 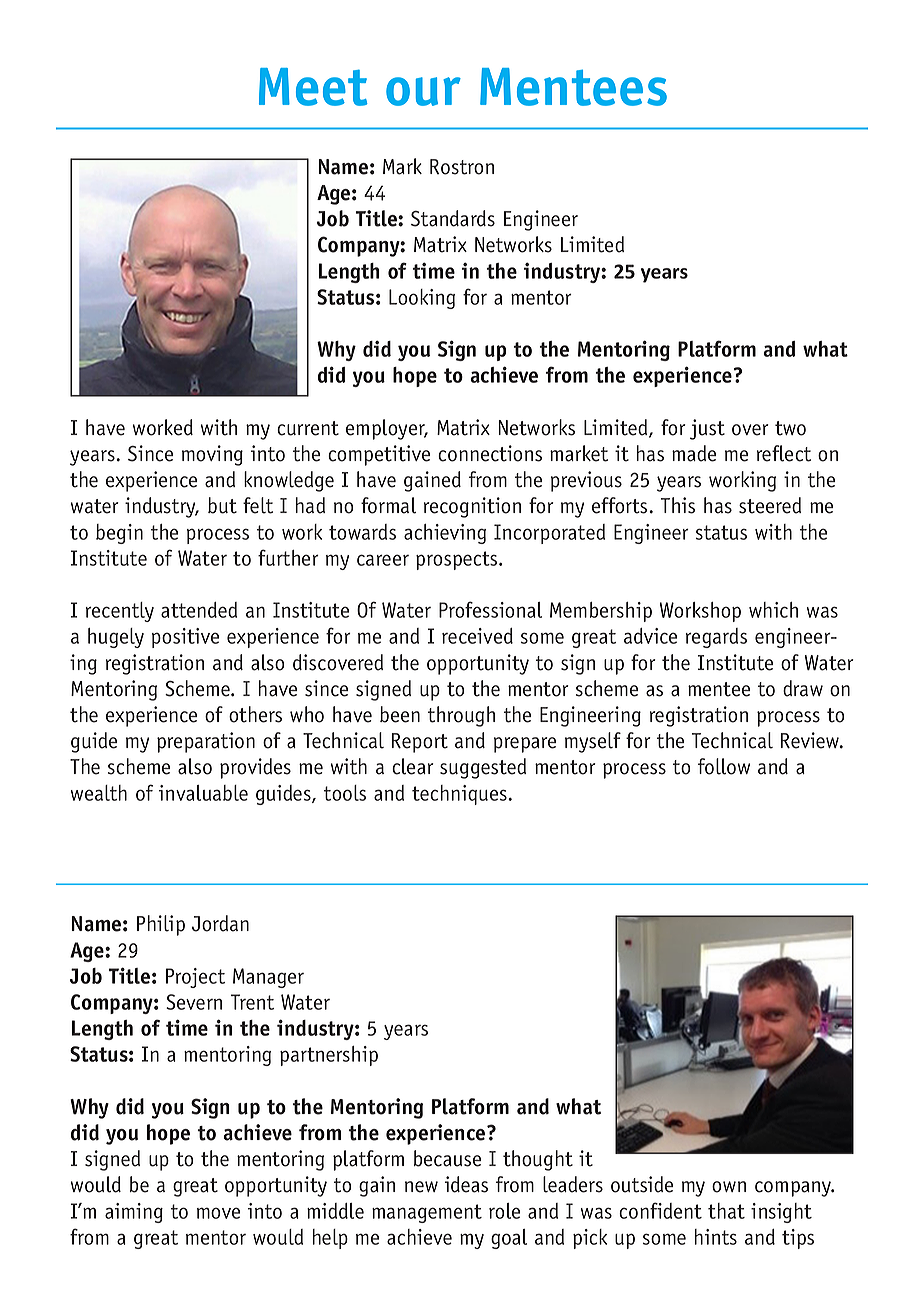 I want to click on techniques, so click(x=460, y=795).
